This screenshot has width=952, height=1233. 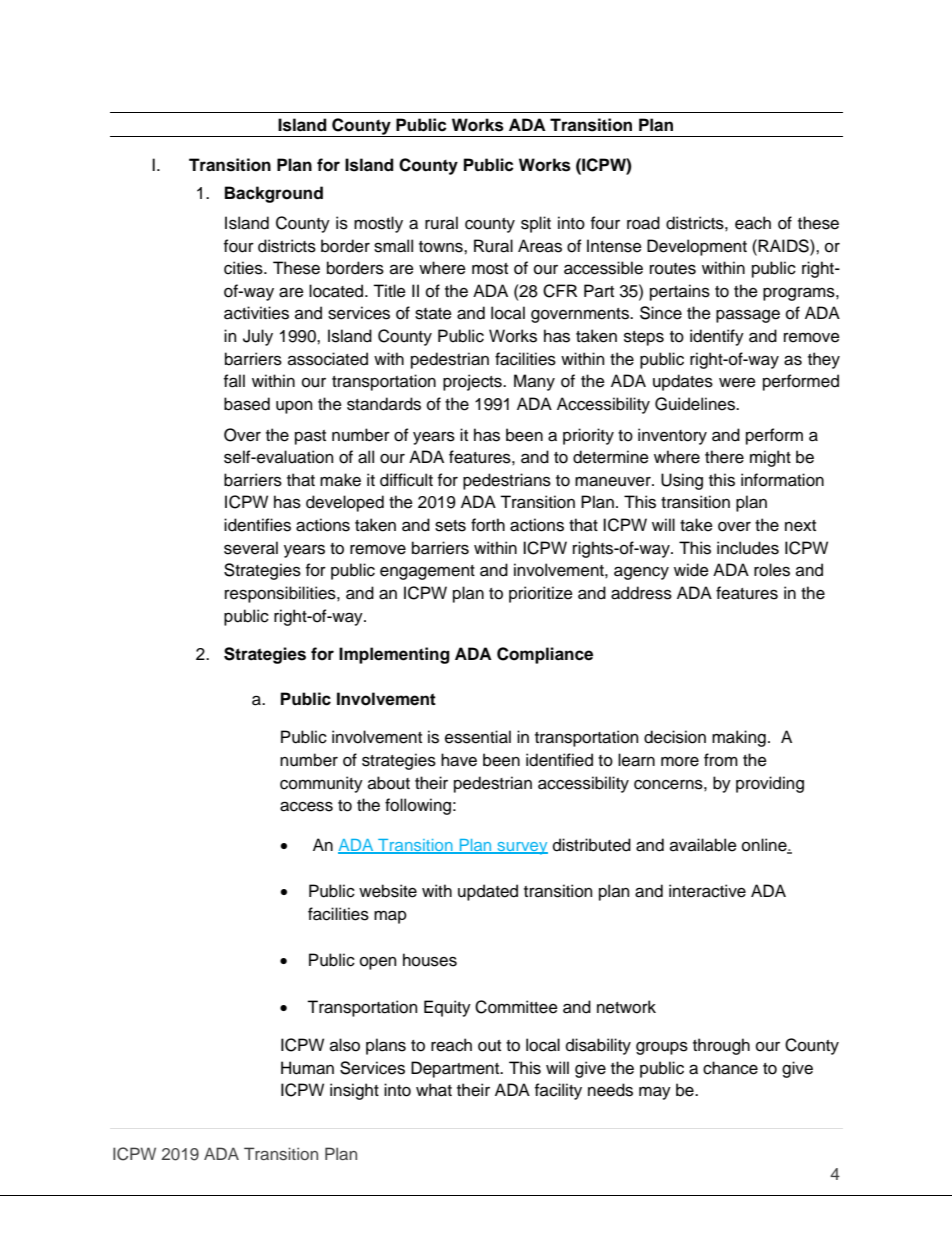 I want to click on Compliance, so click(x=545, y=655).
